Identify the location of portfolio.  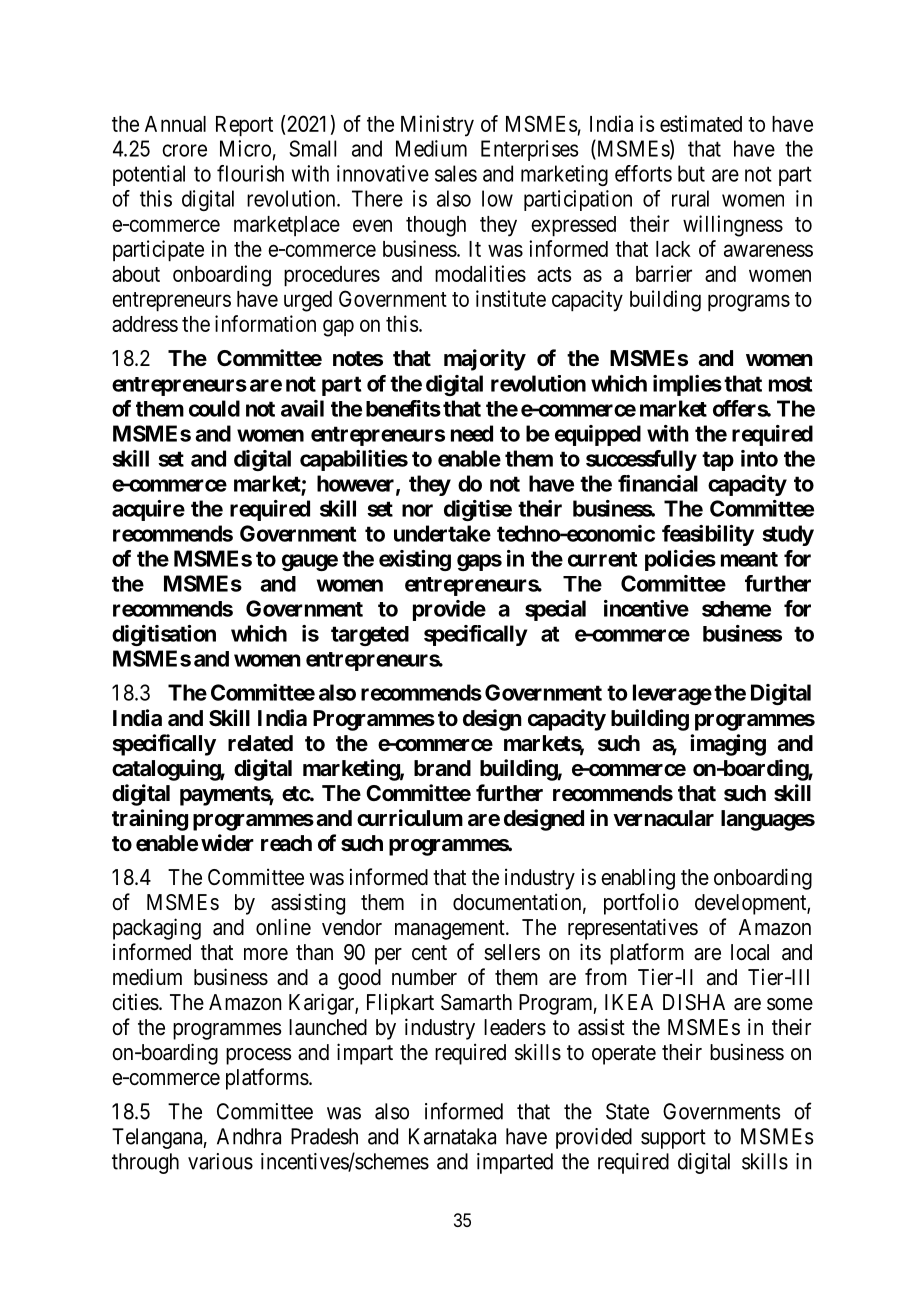
(641, 904).
